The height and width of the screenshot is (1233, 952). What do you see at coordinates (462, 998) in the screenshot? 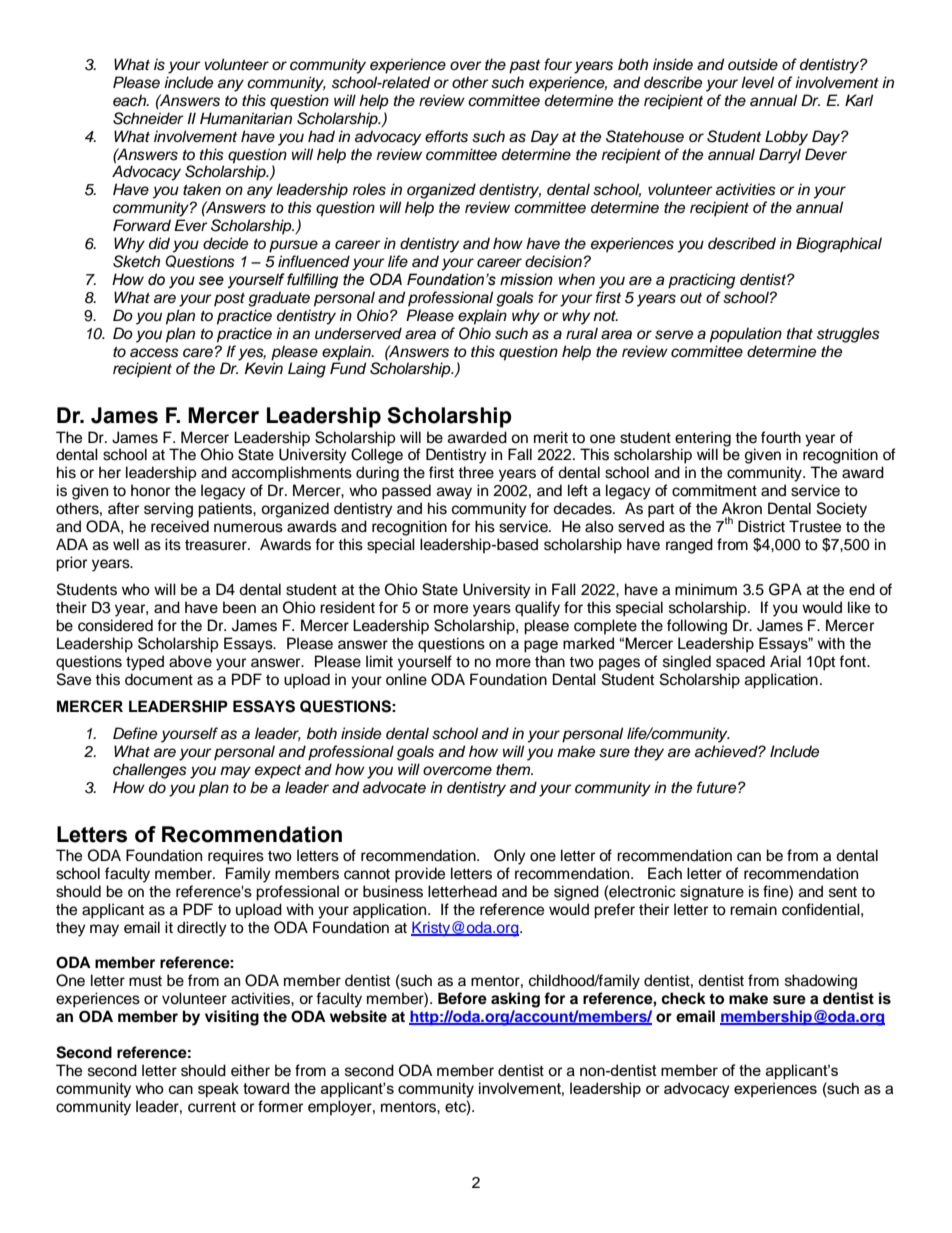
I see `Before` at bounding box center [462, 998].
